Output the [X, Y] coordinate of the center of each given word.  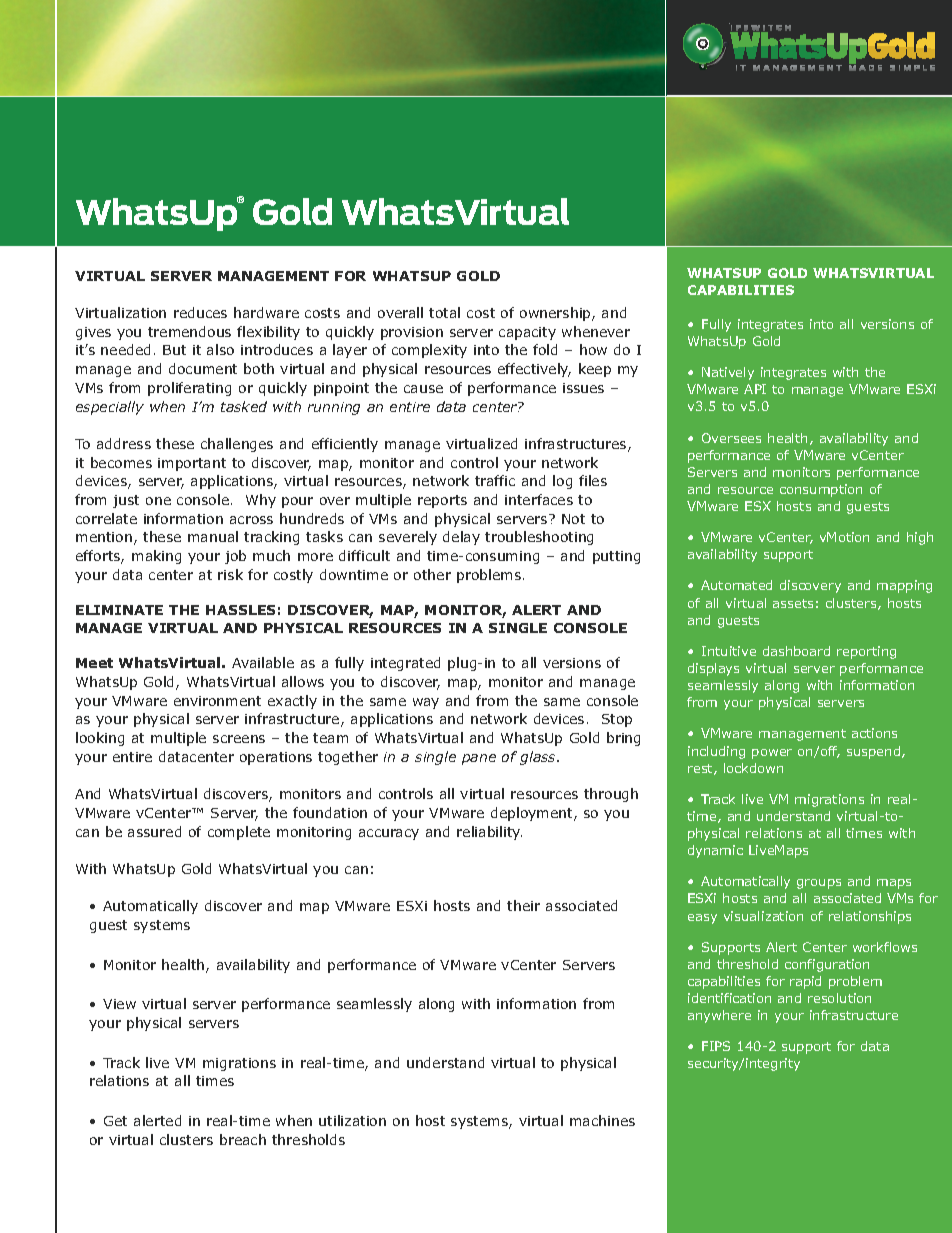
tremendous [189, 331]
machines [602, 1120]
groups [819, 884]
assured [154, 831]
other [432, 574]
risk [230, 574]
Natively [728, 373]
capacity [527, 333]
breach [243, 1139]
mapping [904, 586]
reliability [489, 833]
